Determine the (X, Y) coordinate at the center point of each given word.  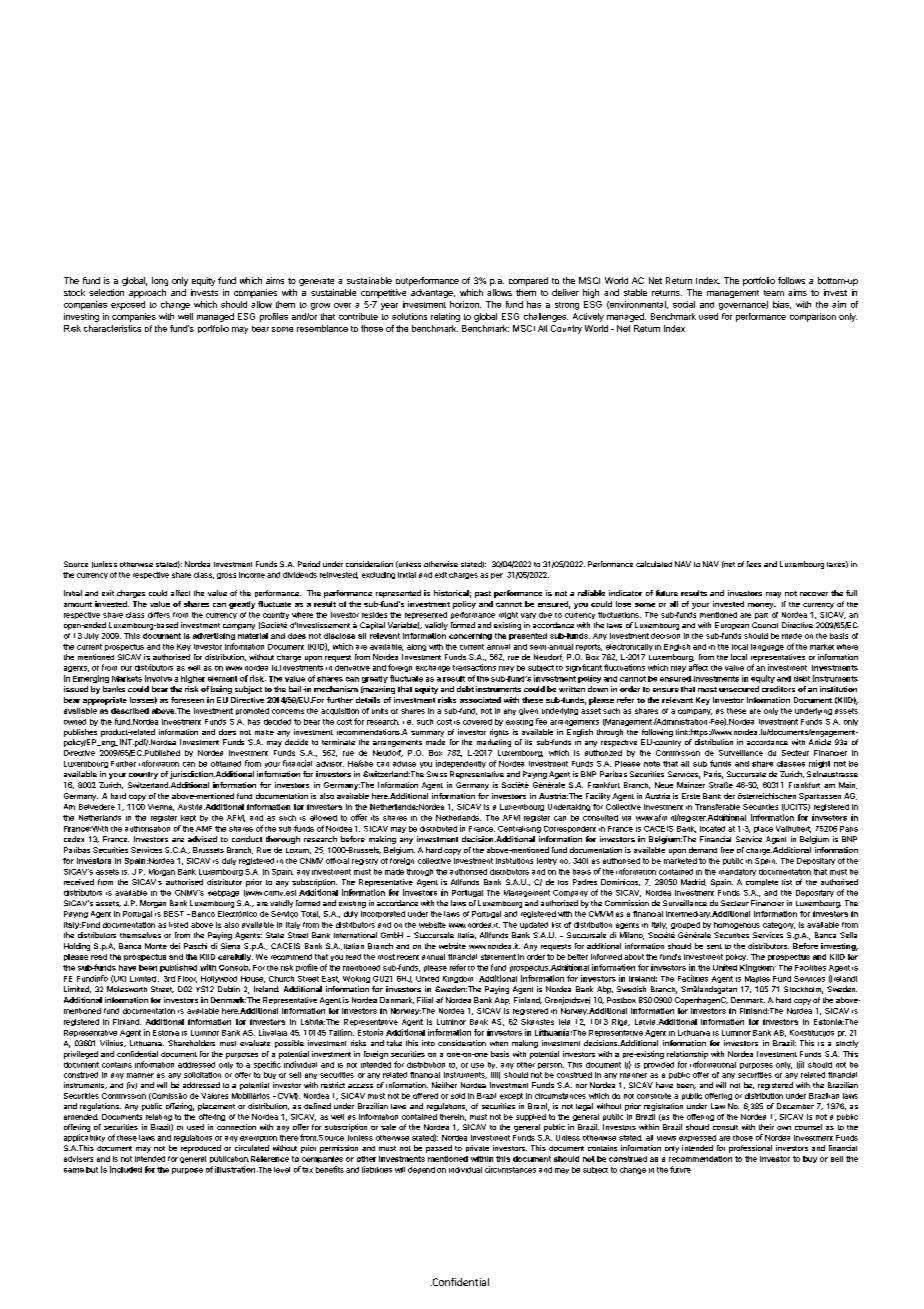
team (774, 293)
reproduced (201, 1149)
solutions (409, 316)
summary (427, 734)
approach (147, 293)
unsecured (739, 689)
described (130, 711)
